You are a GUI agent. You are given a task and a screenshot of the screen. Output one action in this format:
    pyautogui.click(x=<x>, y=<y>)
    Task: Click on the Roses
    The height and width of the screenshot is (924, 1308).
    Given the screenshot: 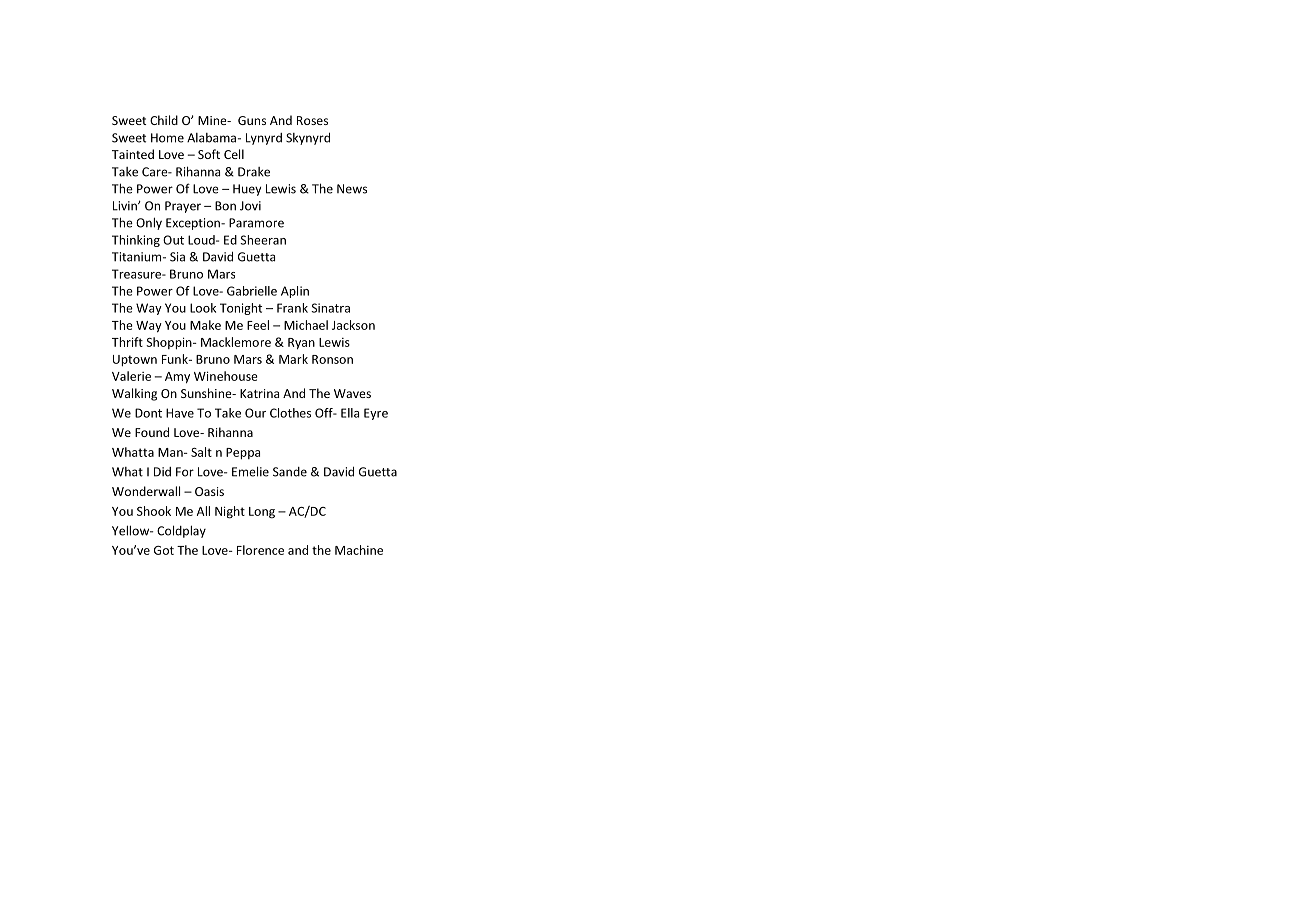 What is the action you would take?
    pyautogui.click(x=312, y=120)
